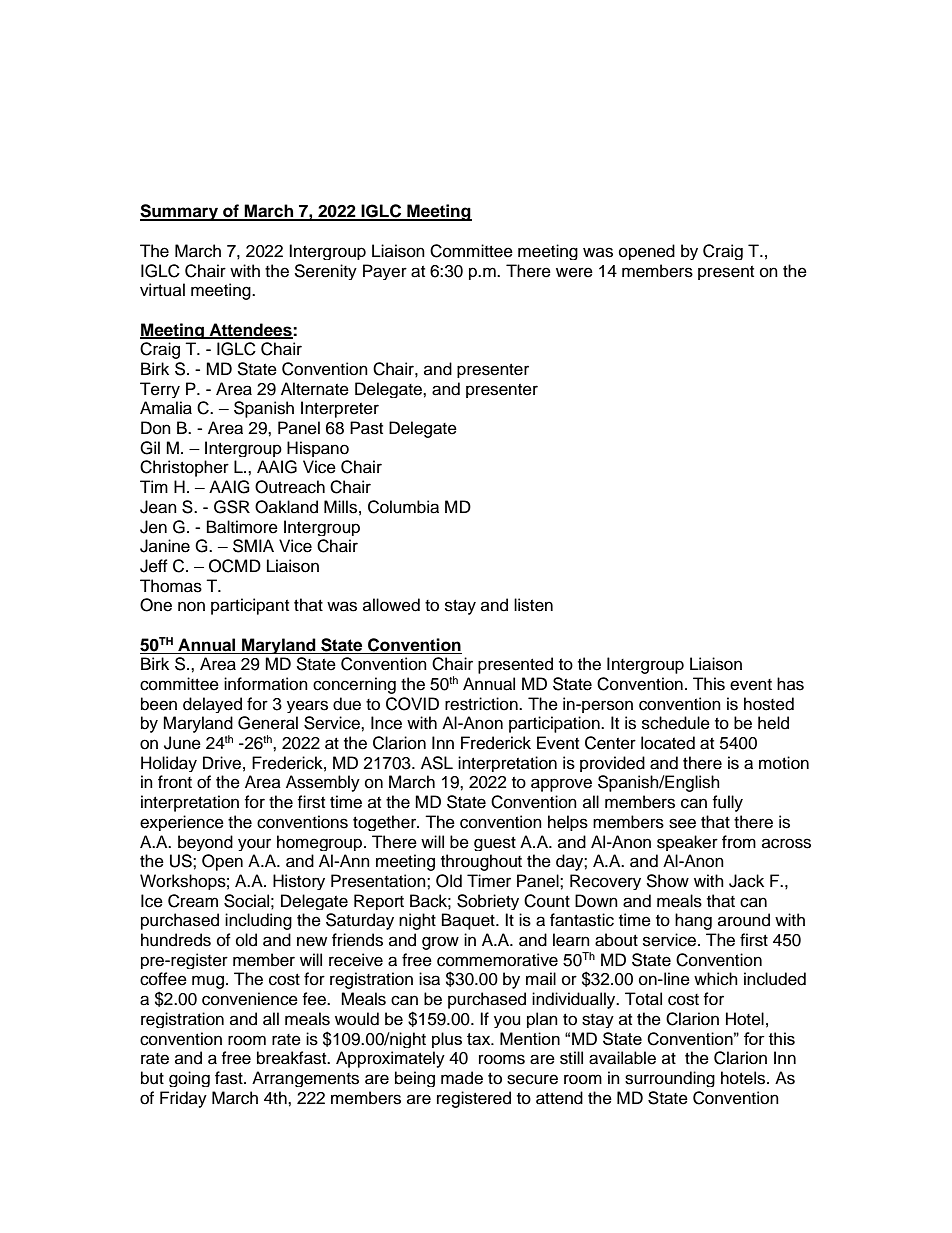  Describe the element at coordinates (769, 704) in the screenshot. I see `hosted` at that location.
